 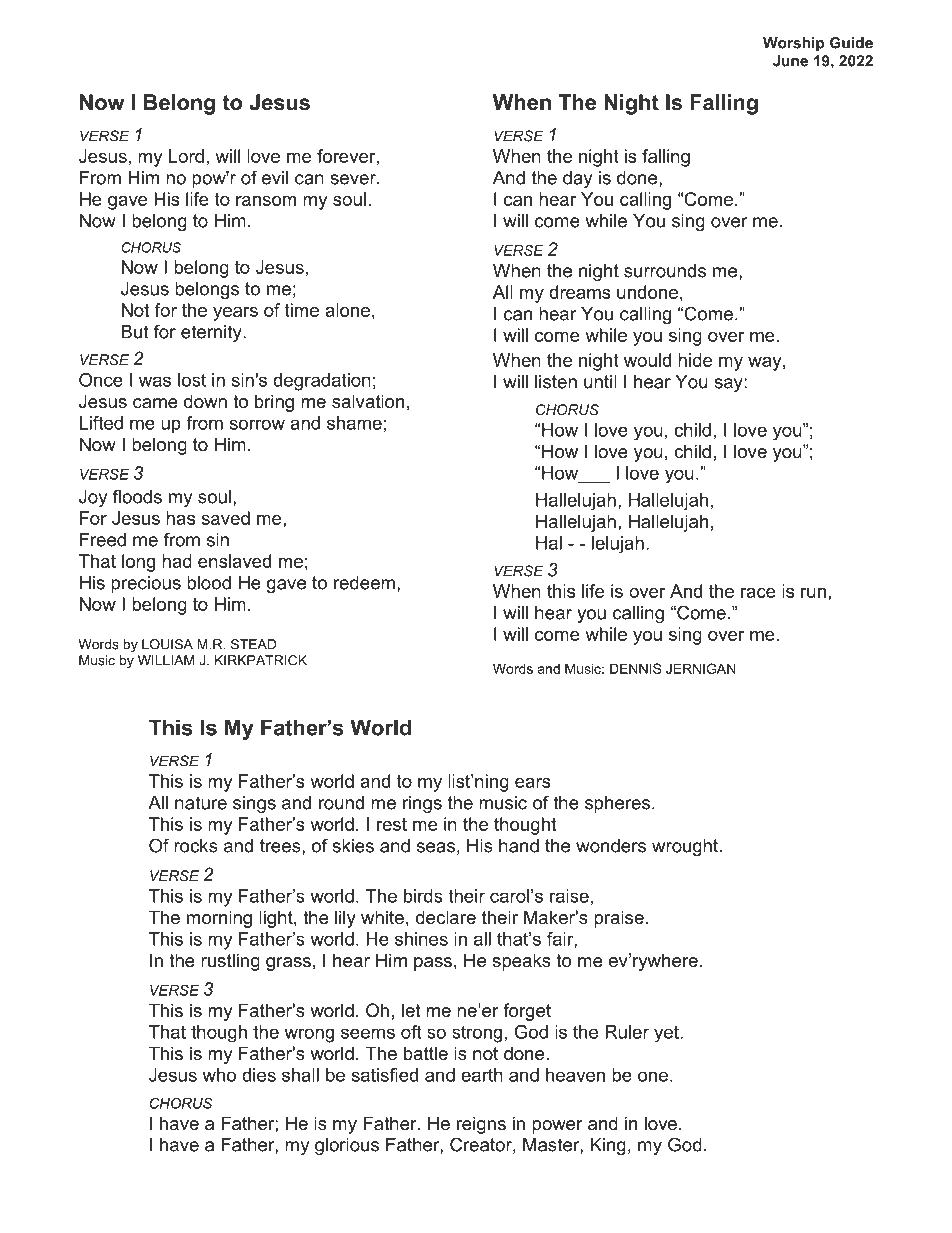 I want to click on redeem, so click(x=364, y=583).
